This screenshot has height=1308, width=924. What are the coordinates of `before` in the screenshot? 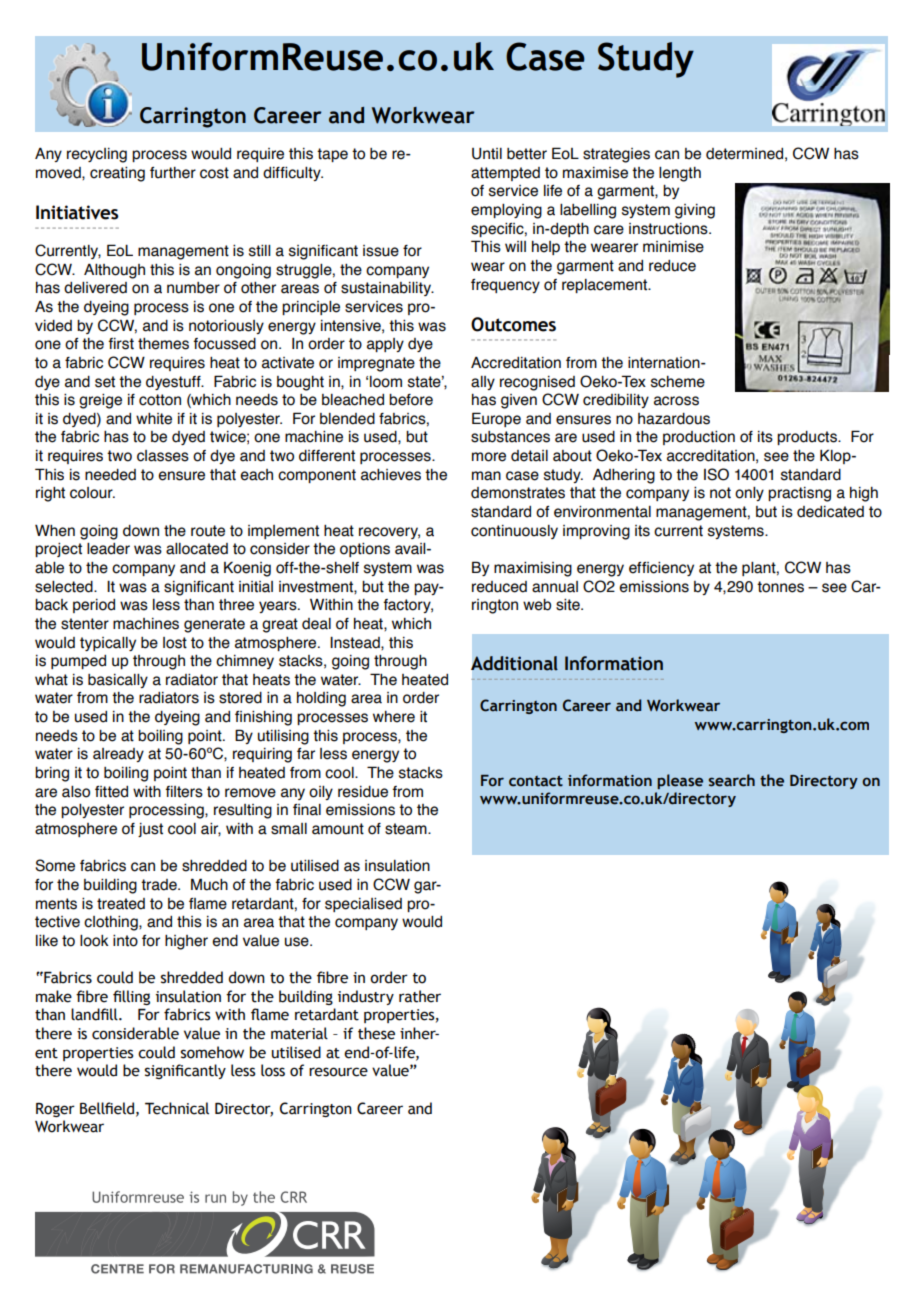 It's located at (411, 400).
